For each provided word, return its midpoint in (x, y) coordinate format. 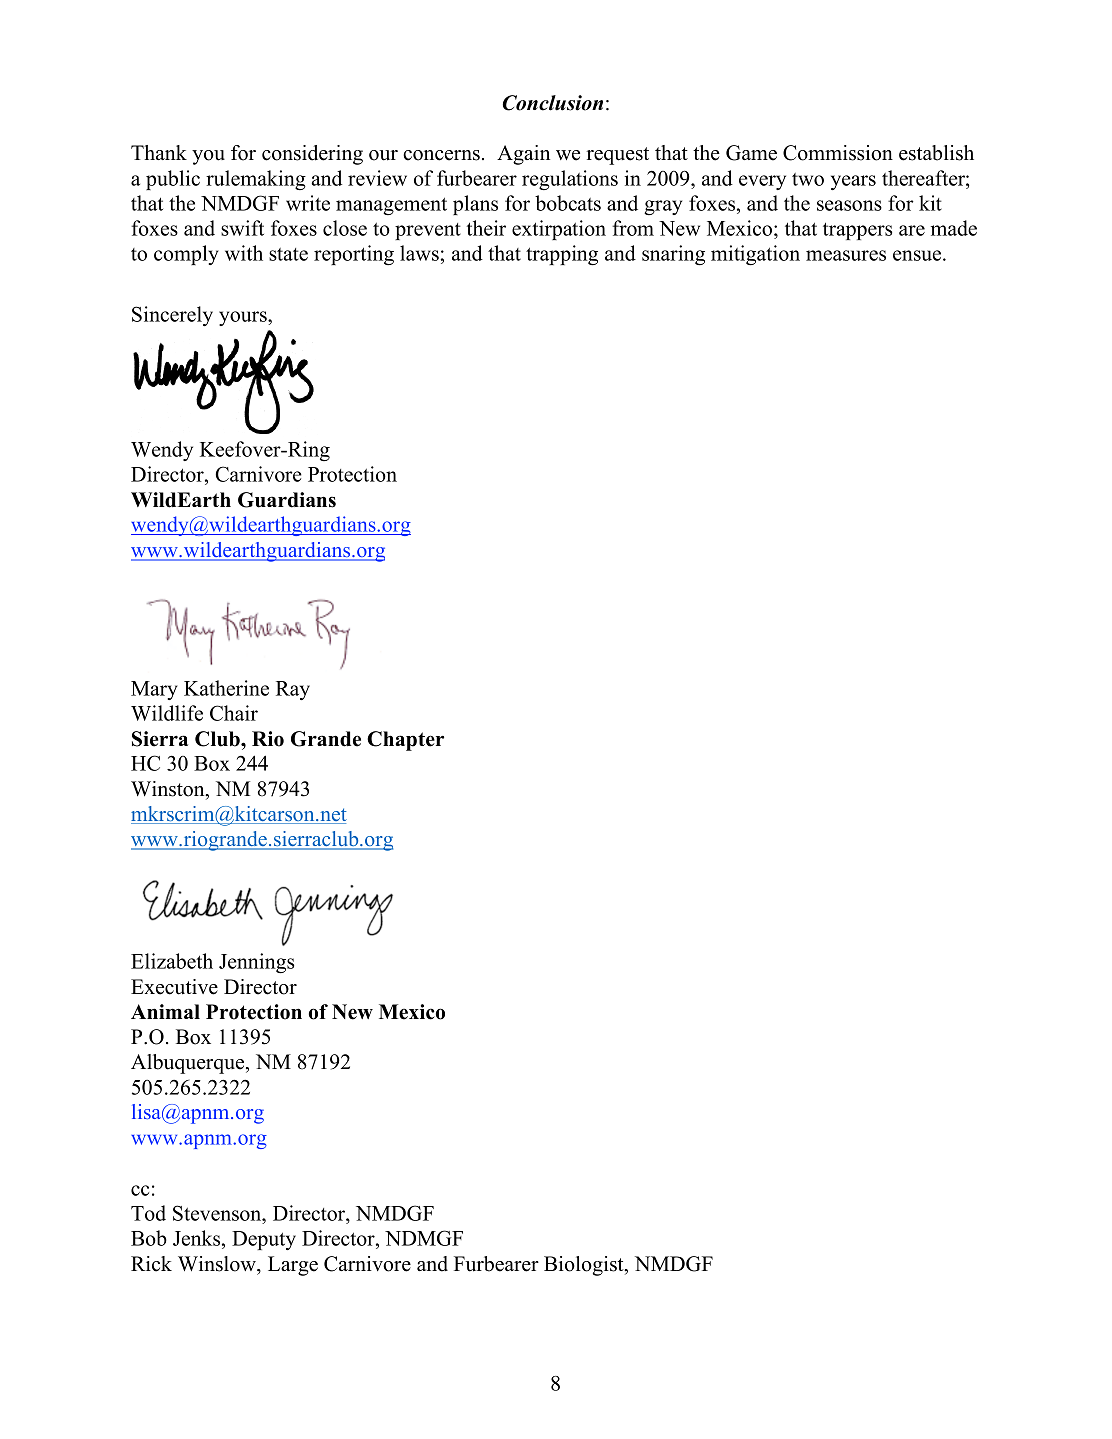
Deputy (264, 1240)
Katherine (226, 688)
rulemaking (256, 180)
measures (846, 255)
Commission (838, 153)
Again (523, 155)
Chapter (405, 741)
